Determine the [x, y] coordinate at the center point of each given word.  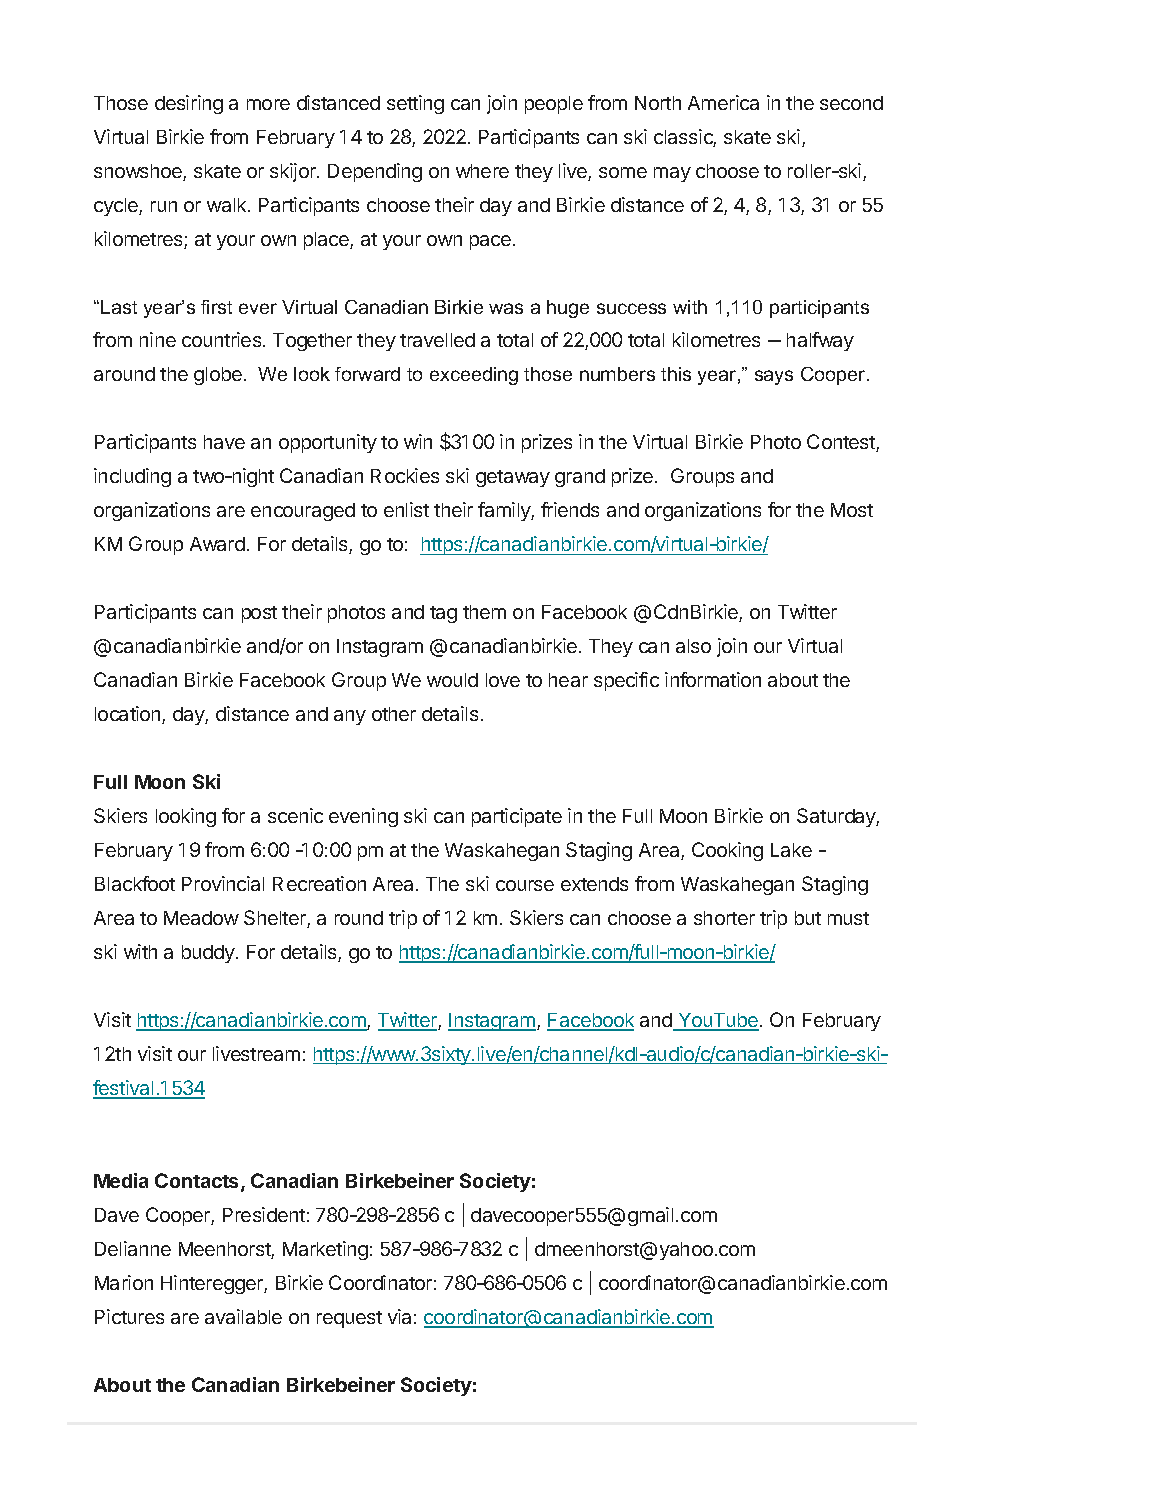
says [774, 377]
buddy [209, 954]
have [224, 442]
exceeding [474, 376]
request [349, 1319]
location [129, 715]
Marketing [325, 1250]
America [723, 102]
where [482, 171]
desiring [189, 104]
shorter [724, 918]
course [525, 885]
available [243, 1316]
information [713, 679]
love [503, 680]
